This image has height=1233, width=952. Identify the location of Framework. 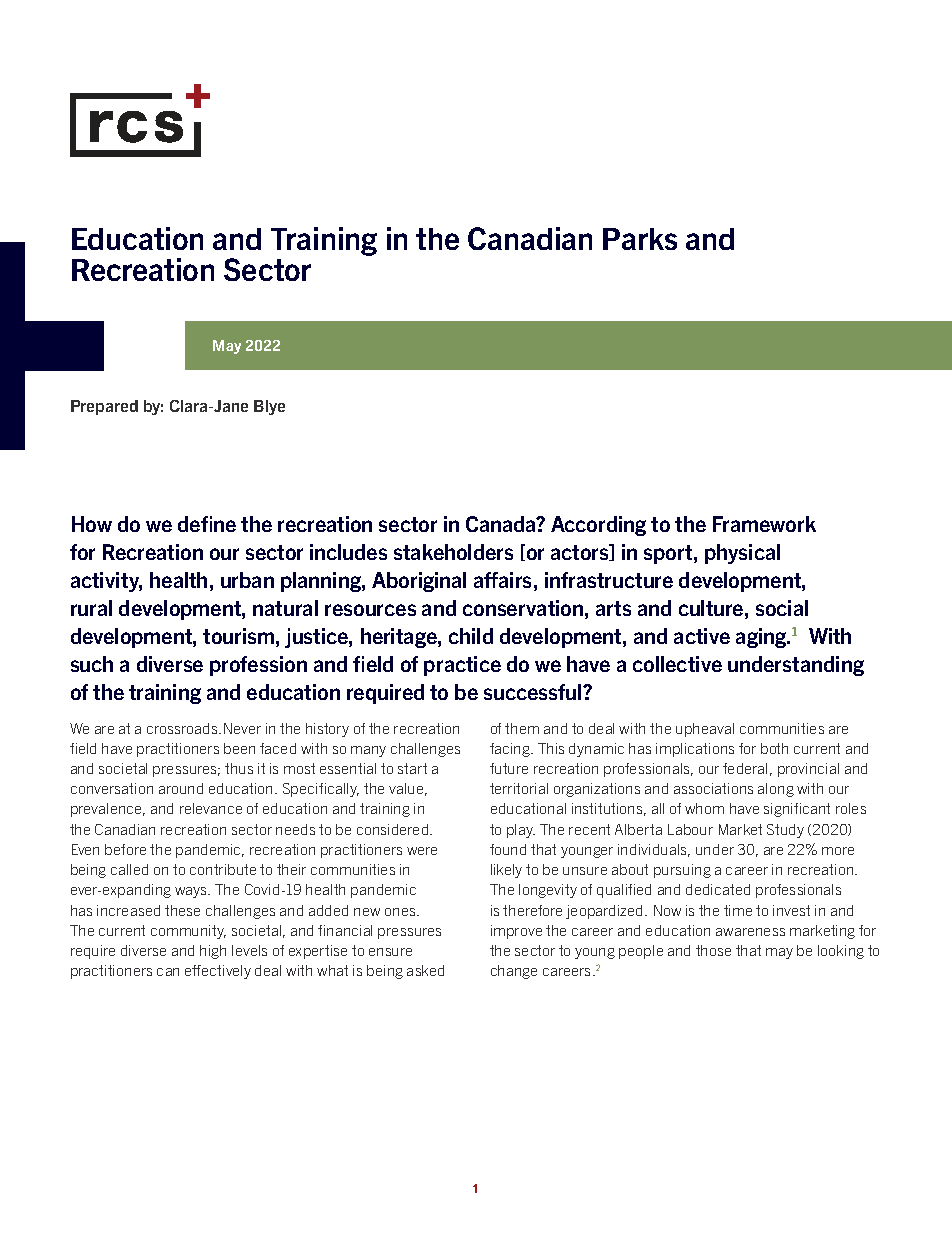
(764, 524).
